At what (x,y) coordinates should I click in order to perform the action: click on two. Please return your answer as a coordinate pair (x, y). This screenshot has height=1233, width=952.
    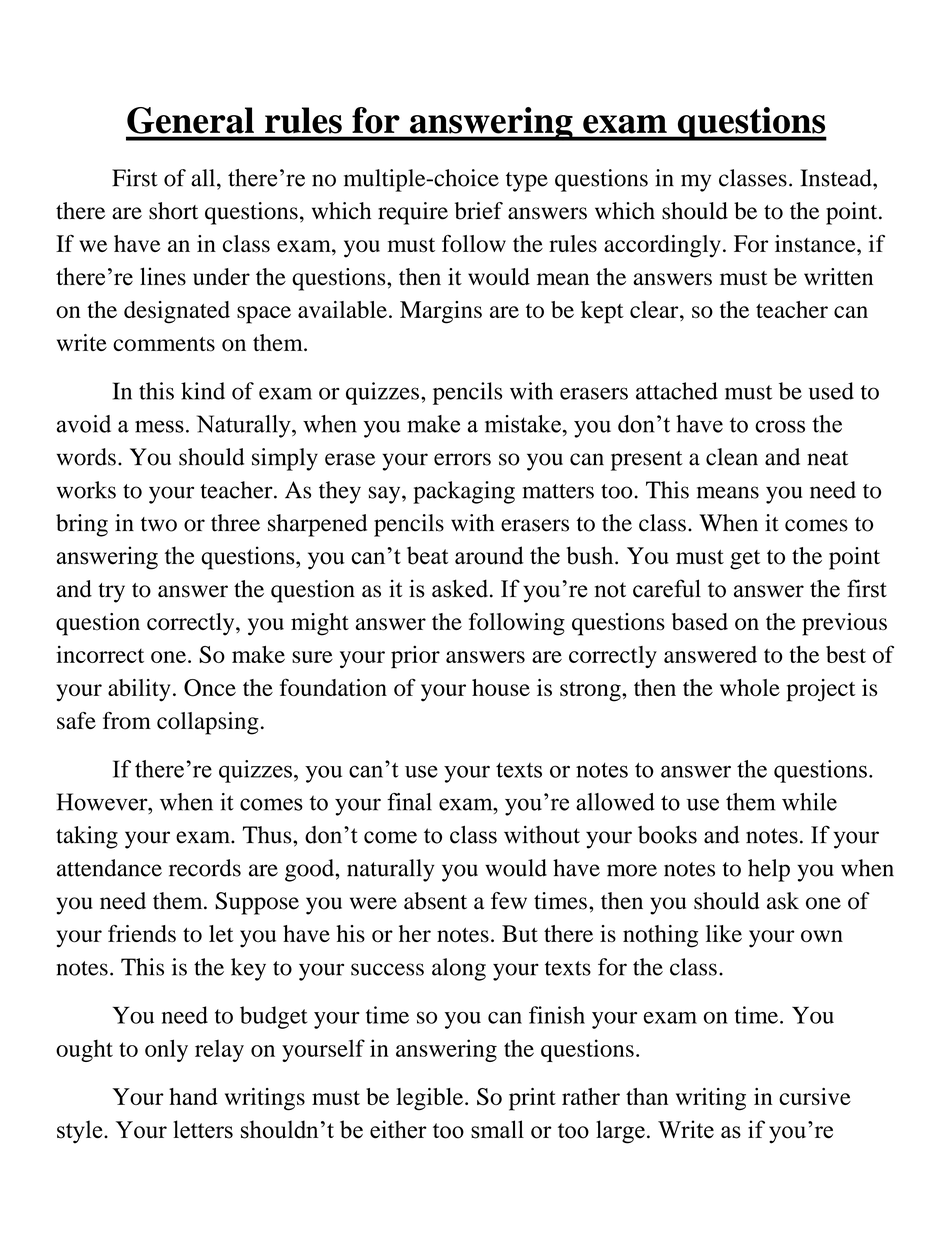
    Looking at the image, I should click on (159, 524).
